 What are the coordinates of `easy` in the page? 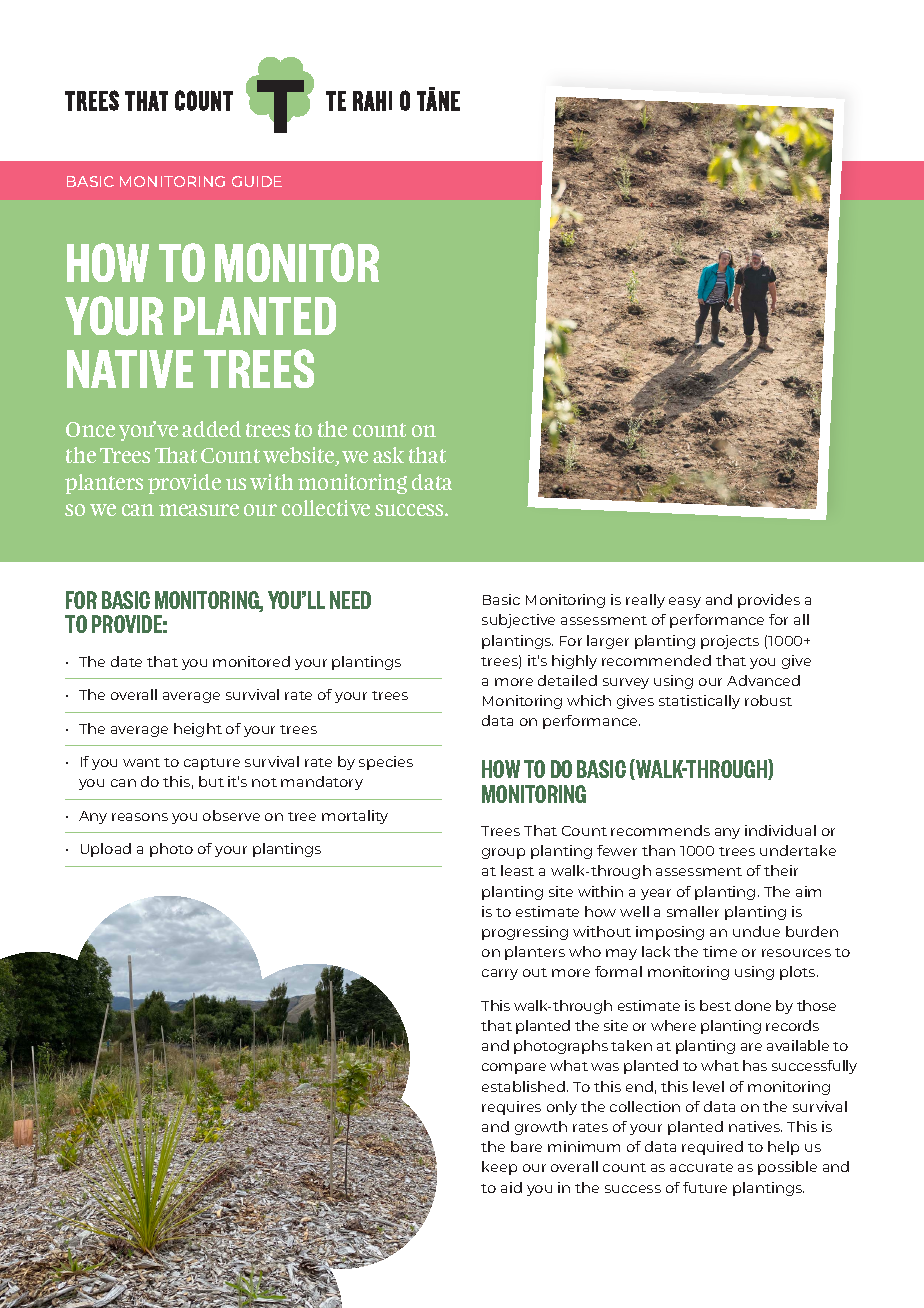 It's located at (685, 602).
